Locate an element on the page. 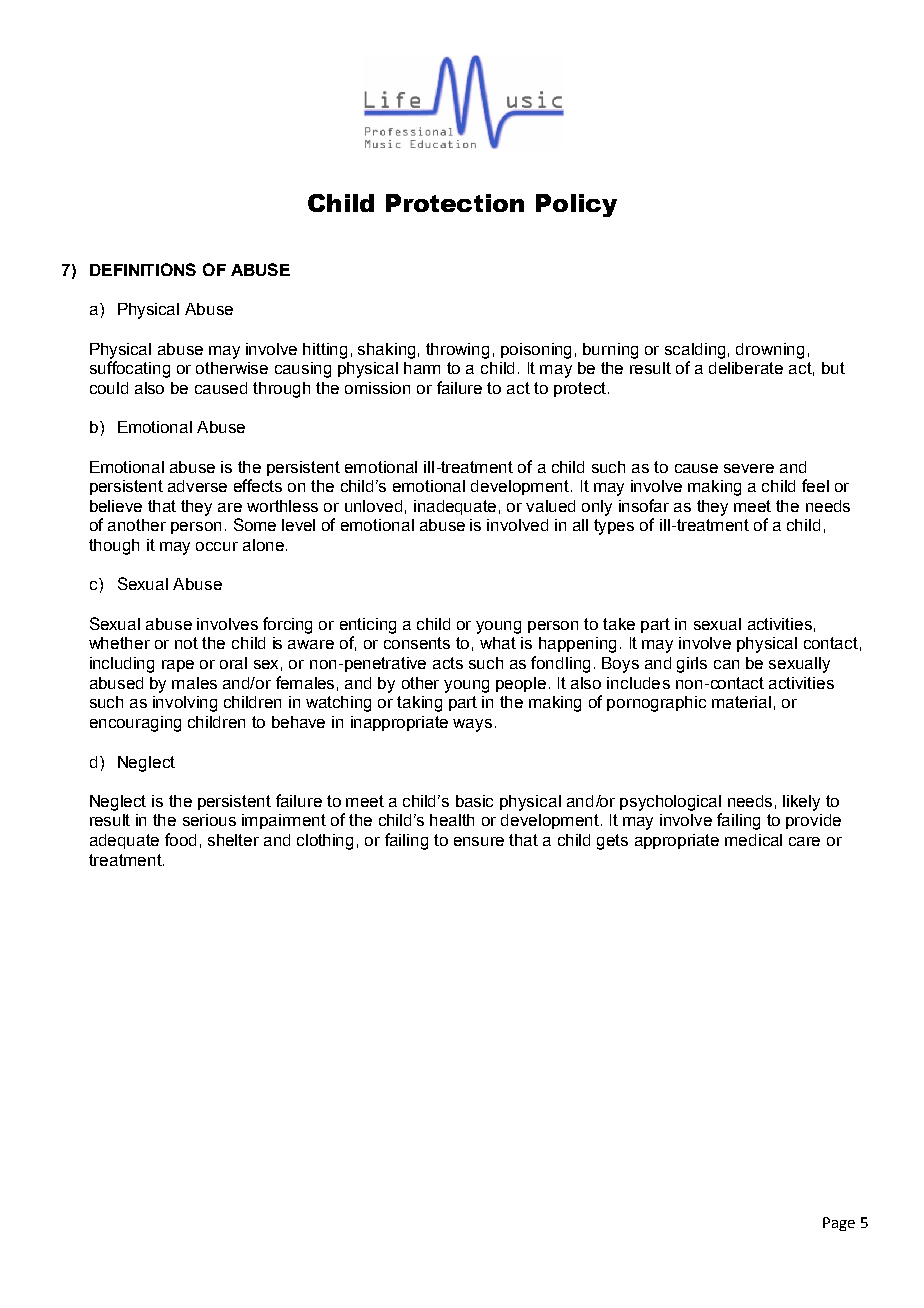 The width and height of the document is (924, 1308). Policy is located at coordinates (576, 205).
